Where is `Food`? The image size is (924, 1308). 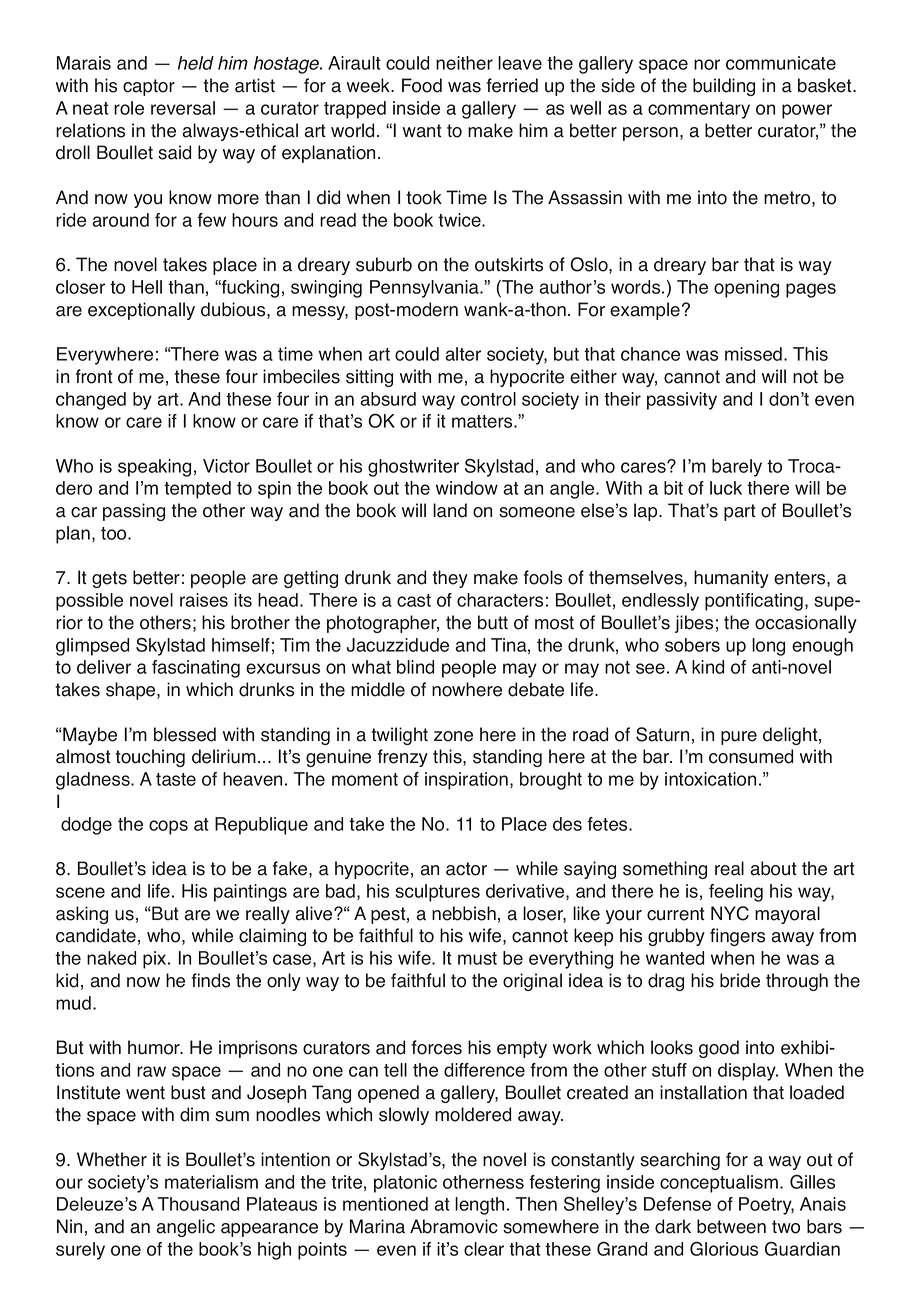 Food is located at coordinates (422, 85).
